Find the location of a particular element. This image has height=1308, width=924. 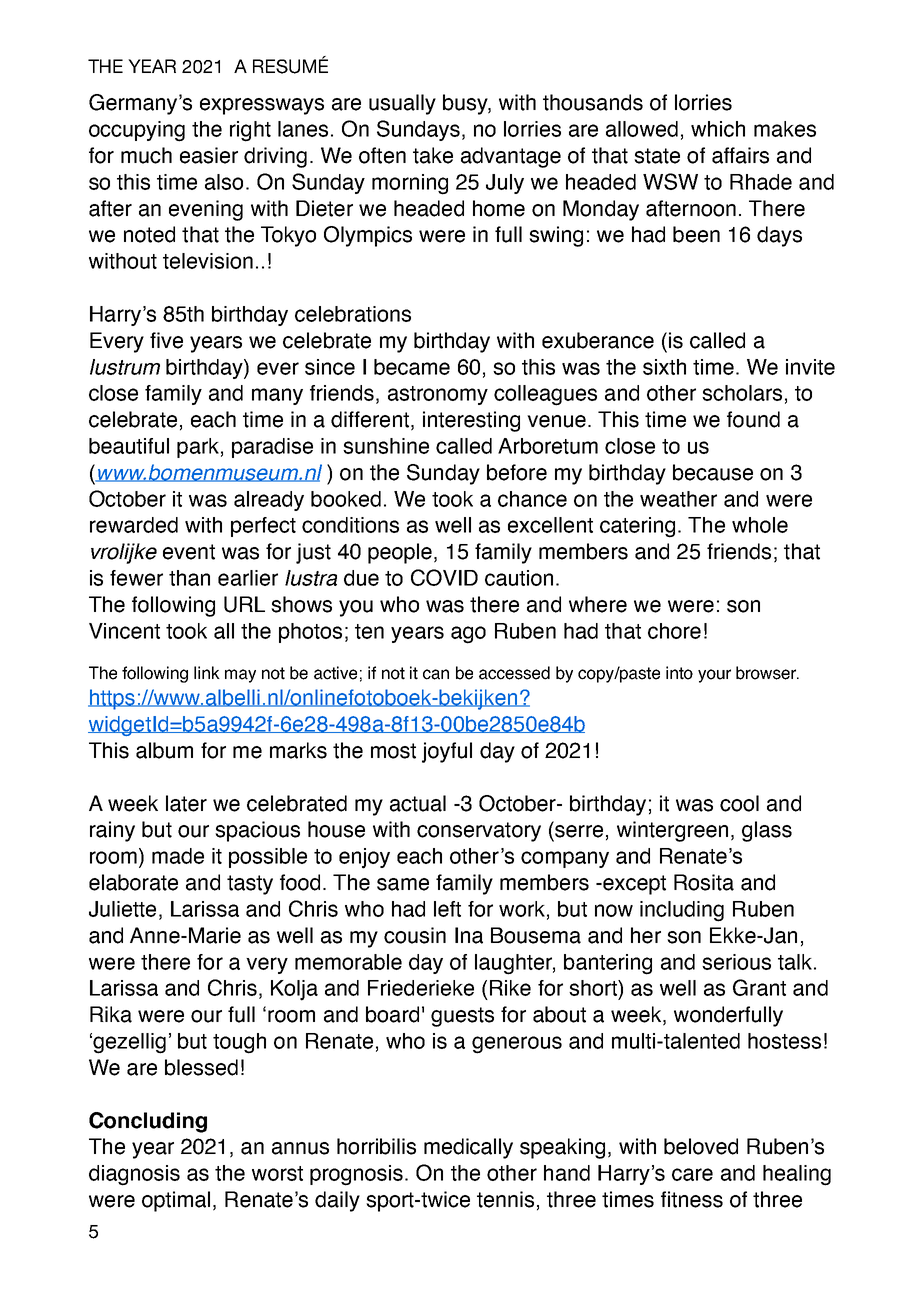

your is located at coordinates (714, 676).
